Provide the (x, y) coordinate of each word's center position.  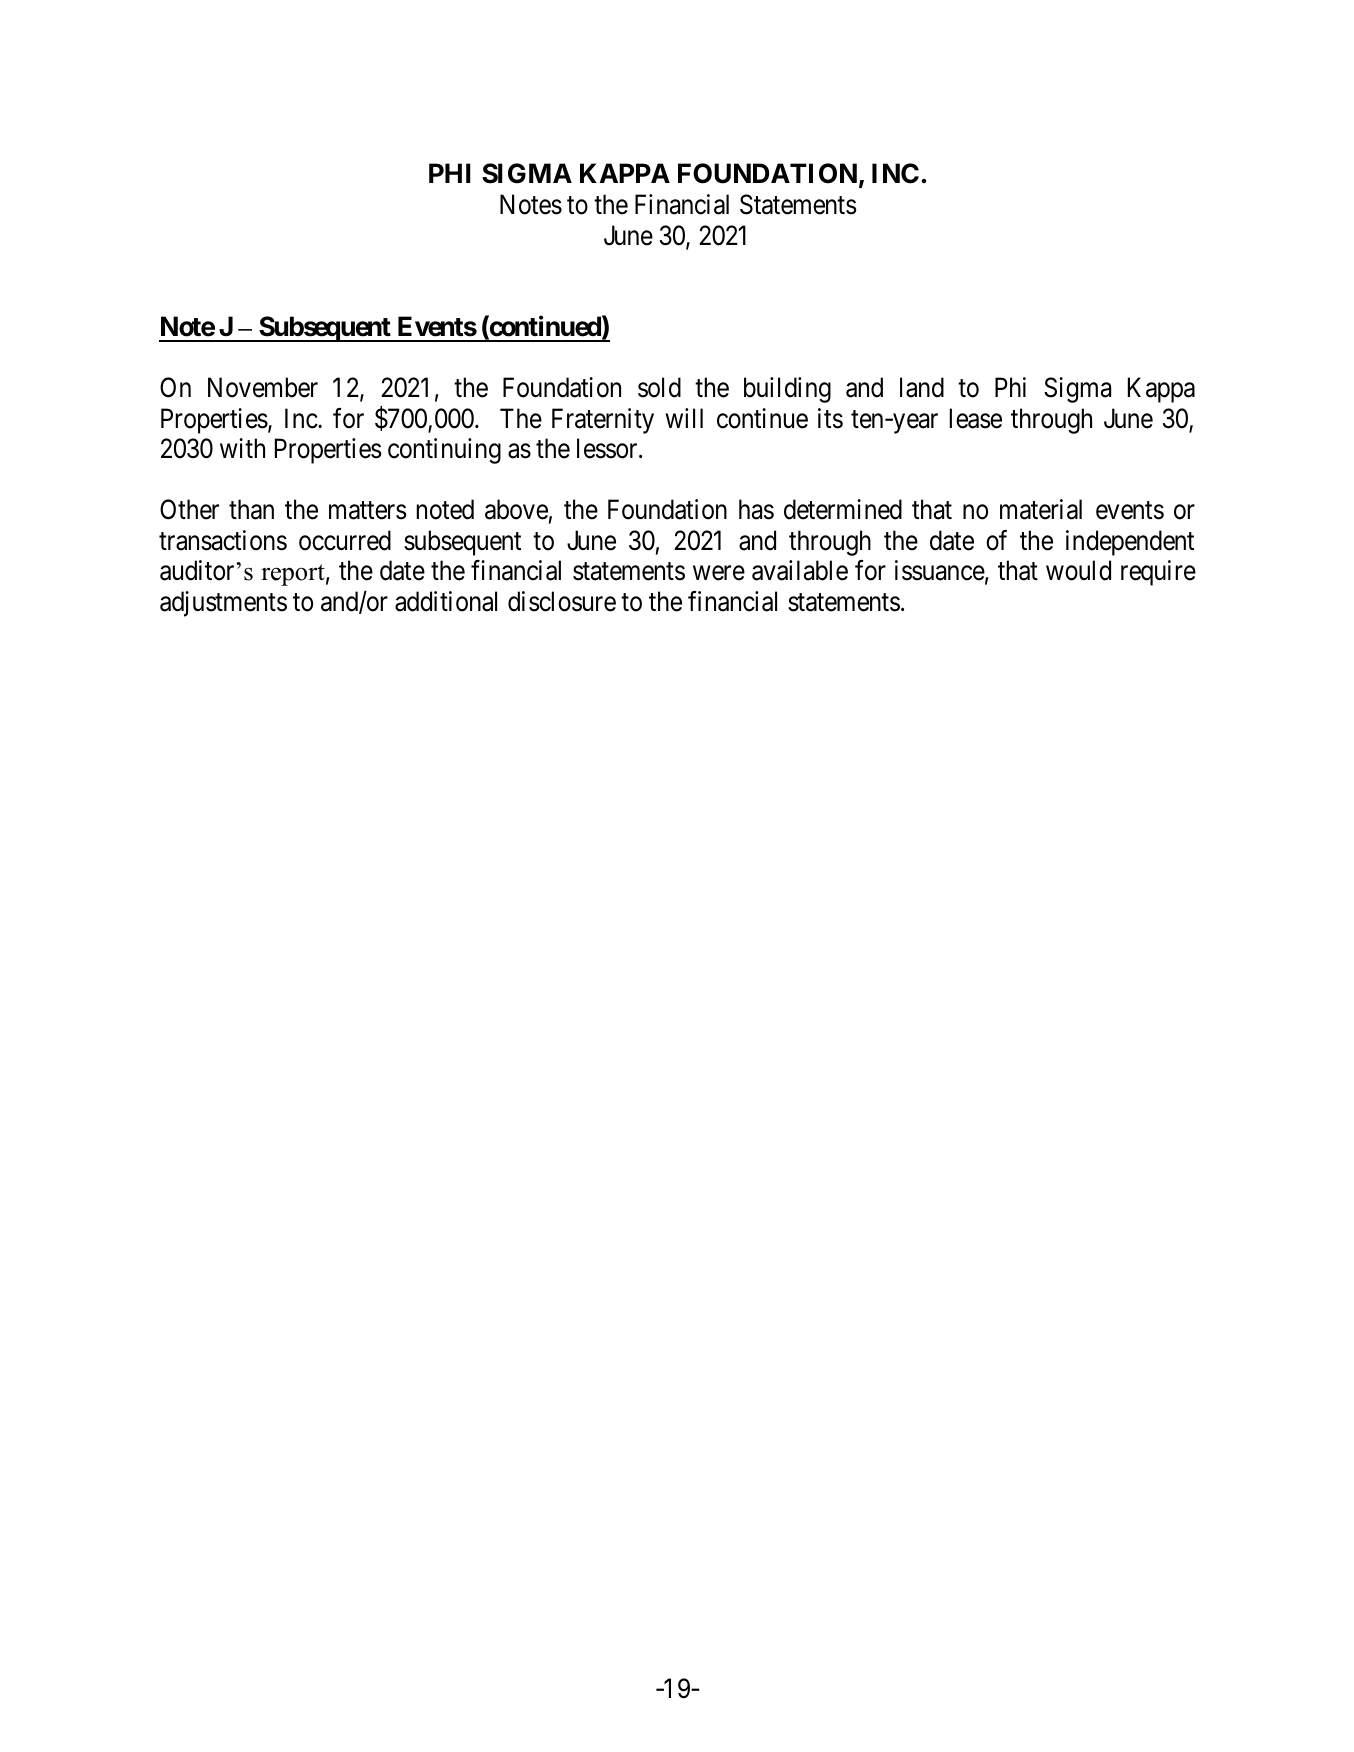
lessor (608, 448)
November (263, 387)
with (242, 448)
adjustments (223, 604)
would (1078, 570)
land (922, 387)
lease (976, 418)
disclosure (562, 601)
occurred (345, 540)
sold (659, 387)
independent (1130, 543)
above (516, 509)
